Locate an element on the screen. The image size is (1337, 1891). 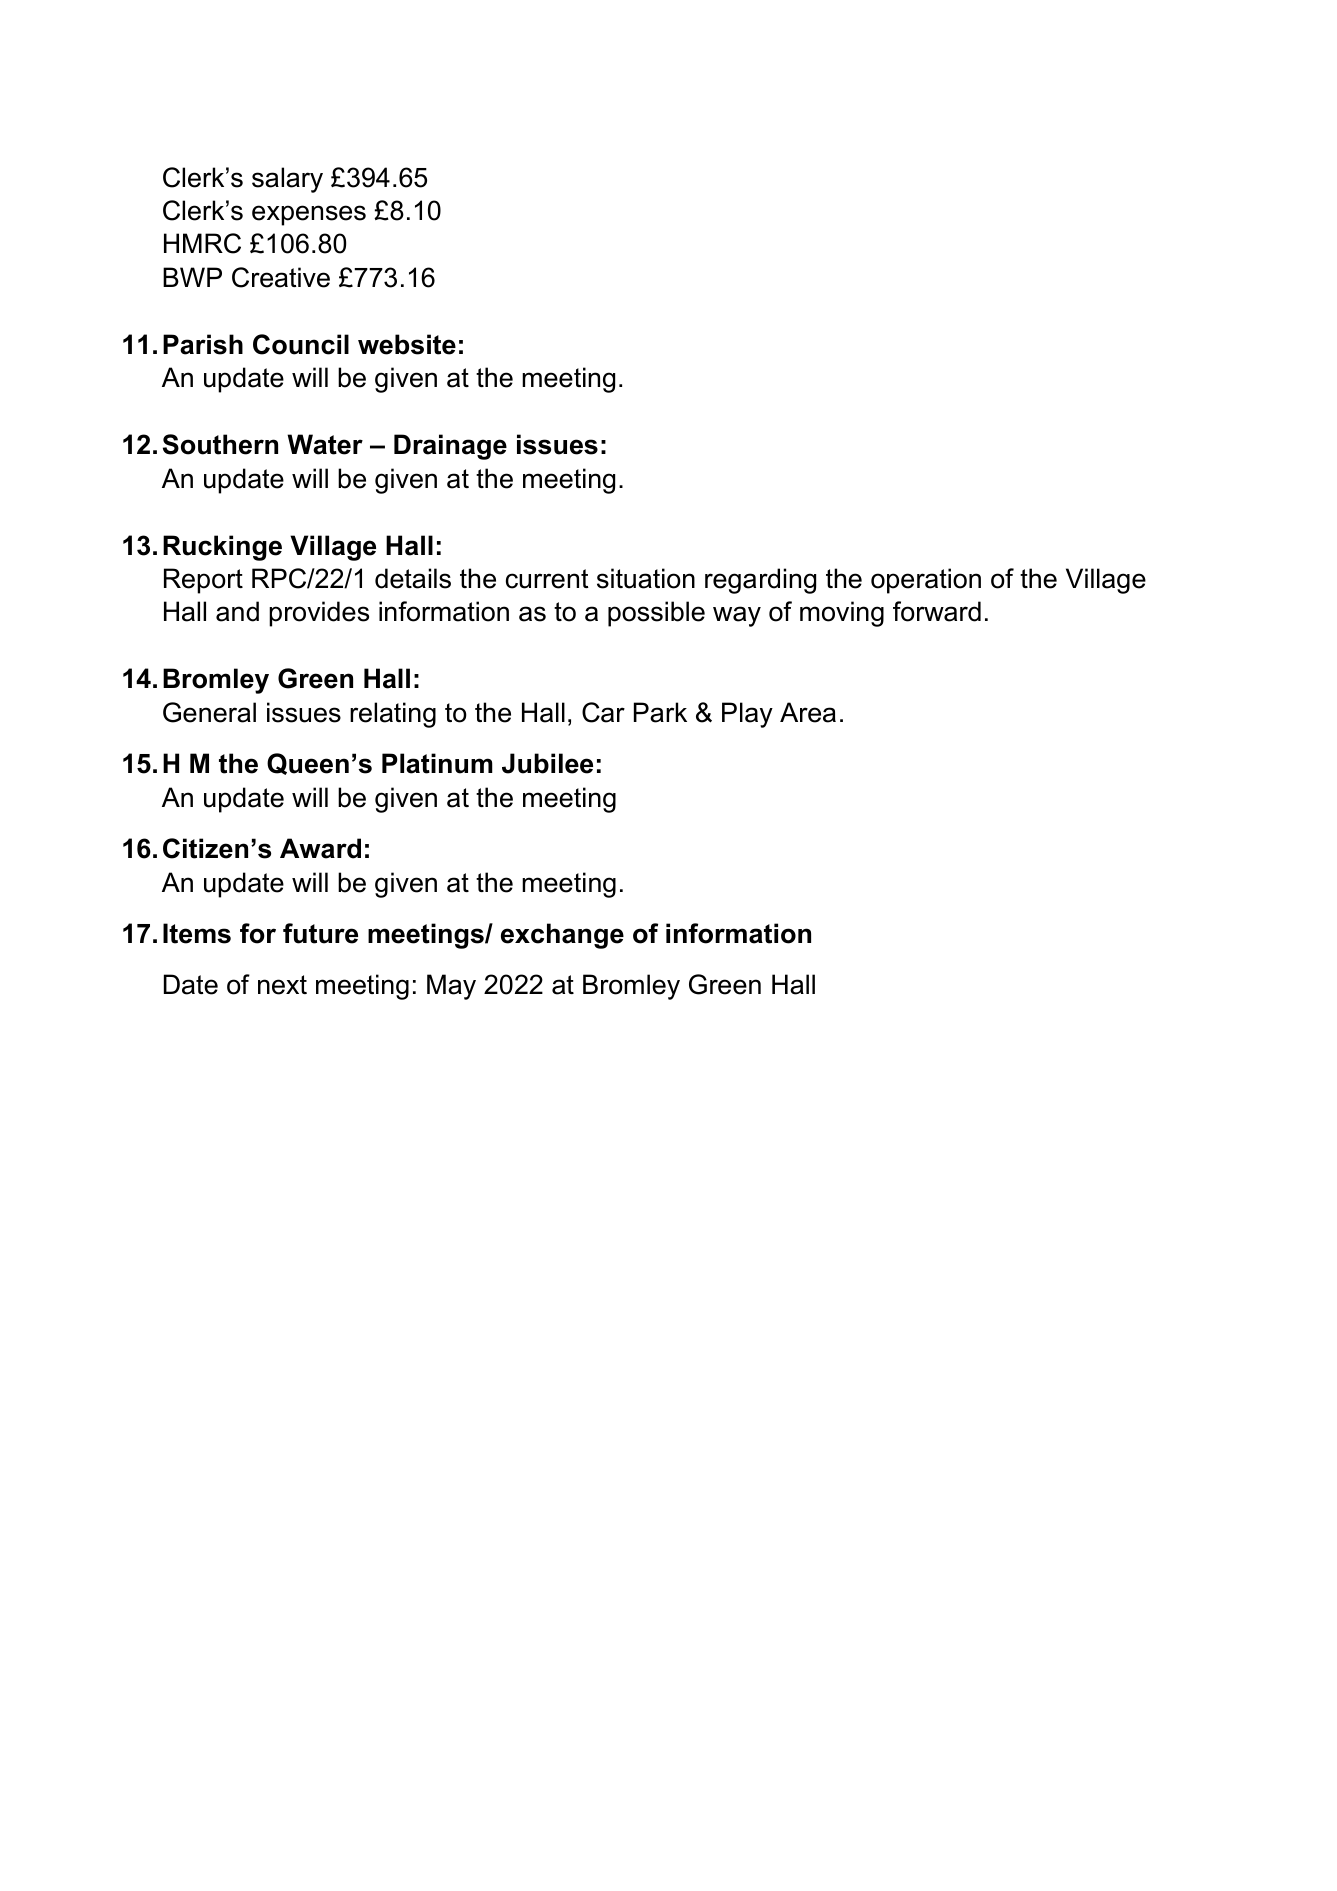
Council is located at coordinates (301, 344).
